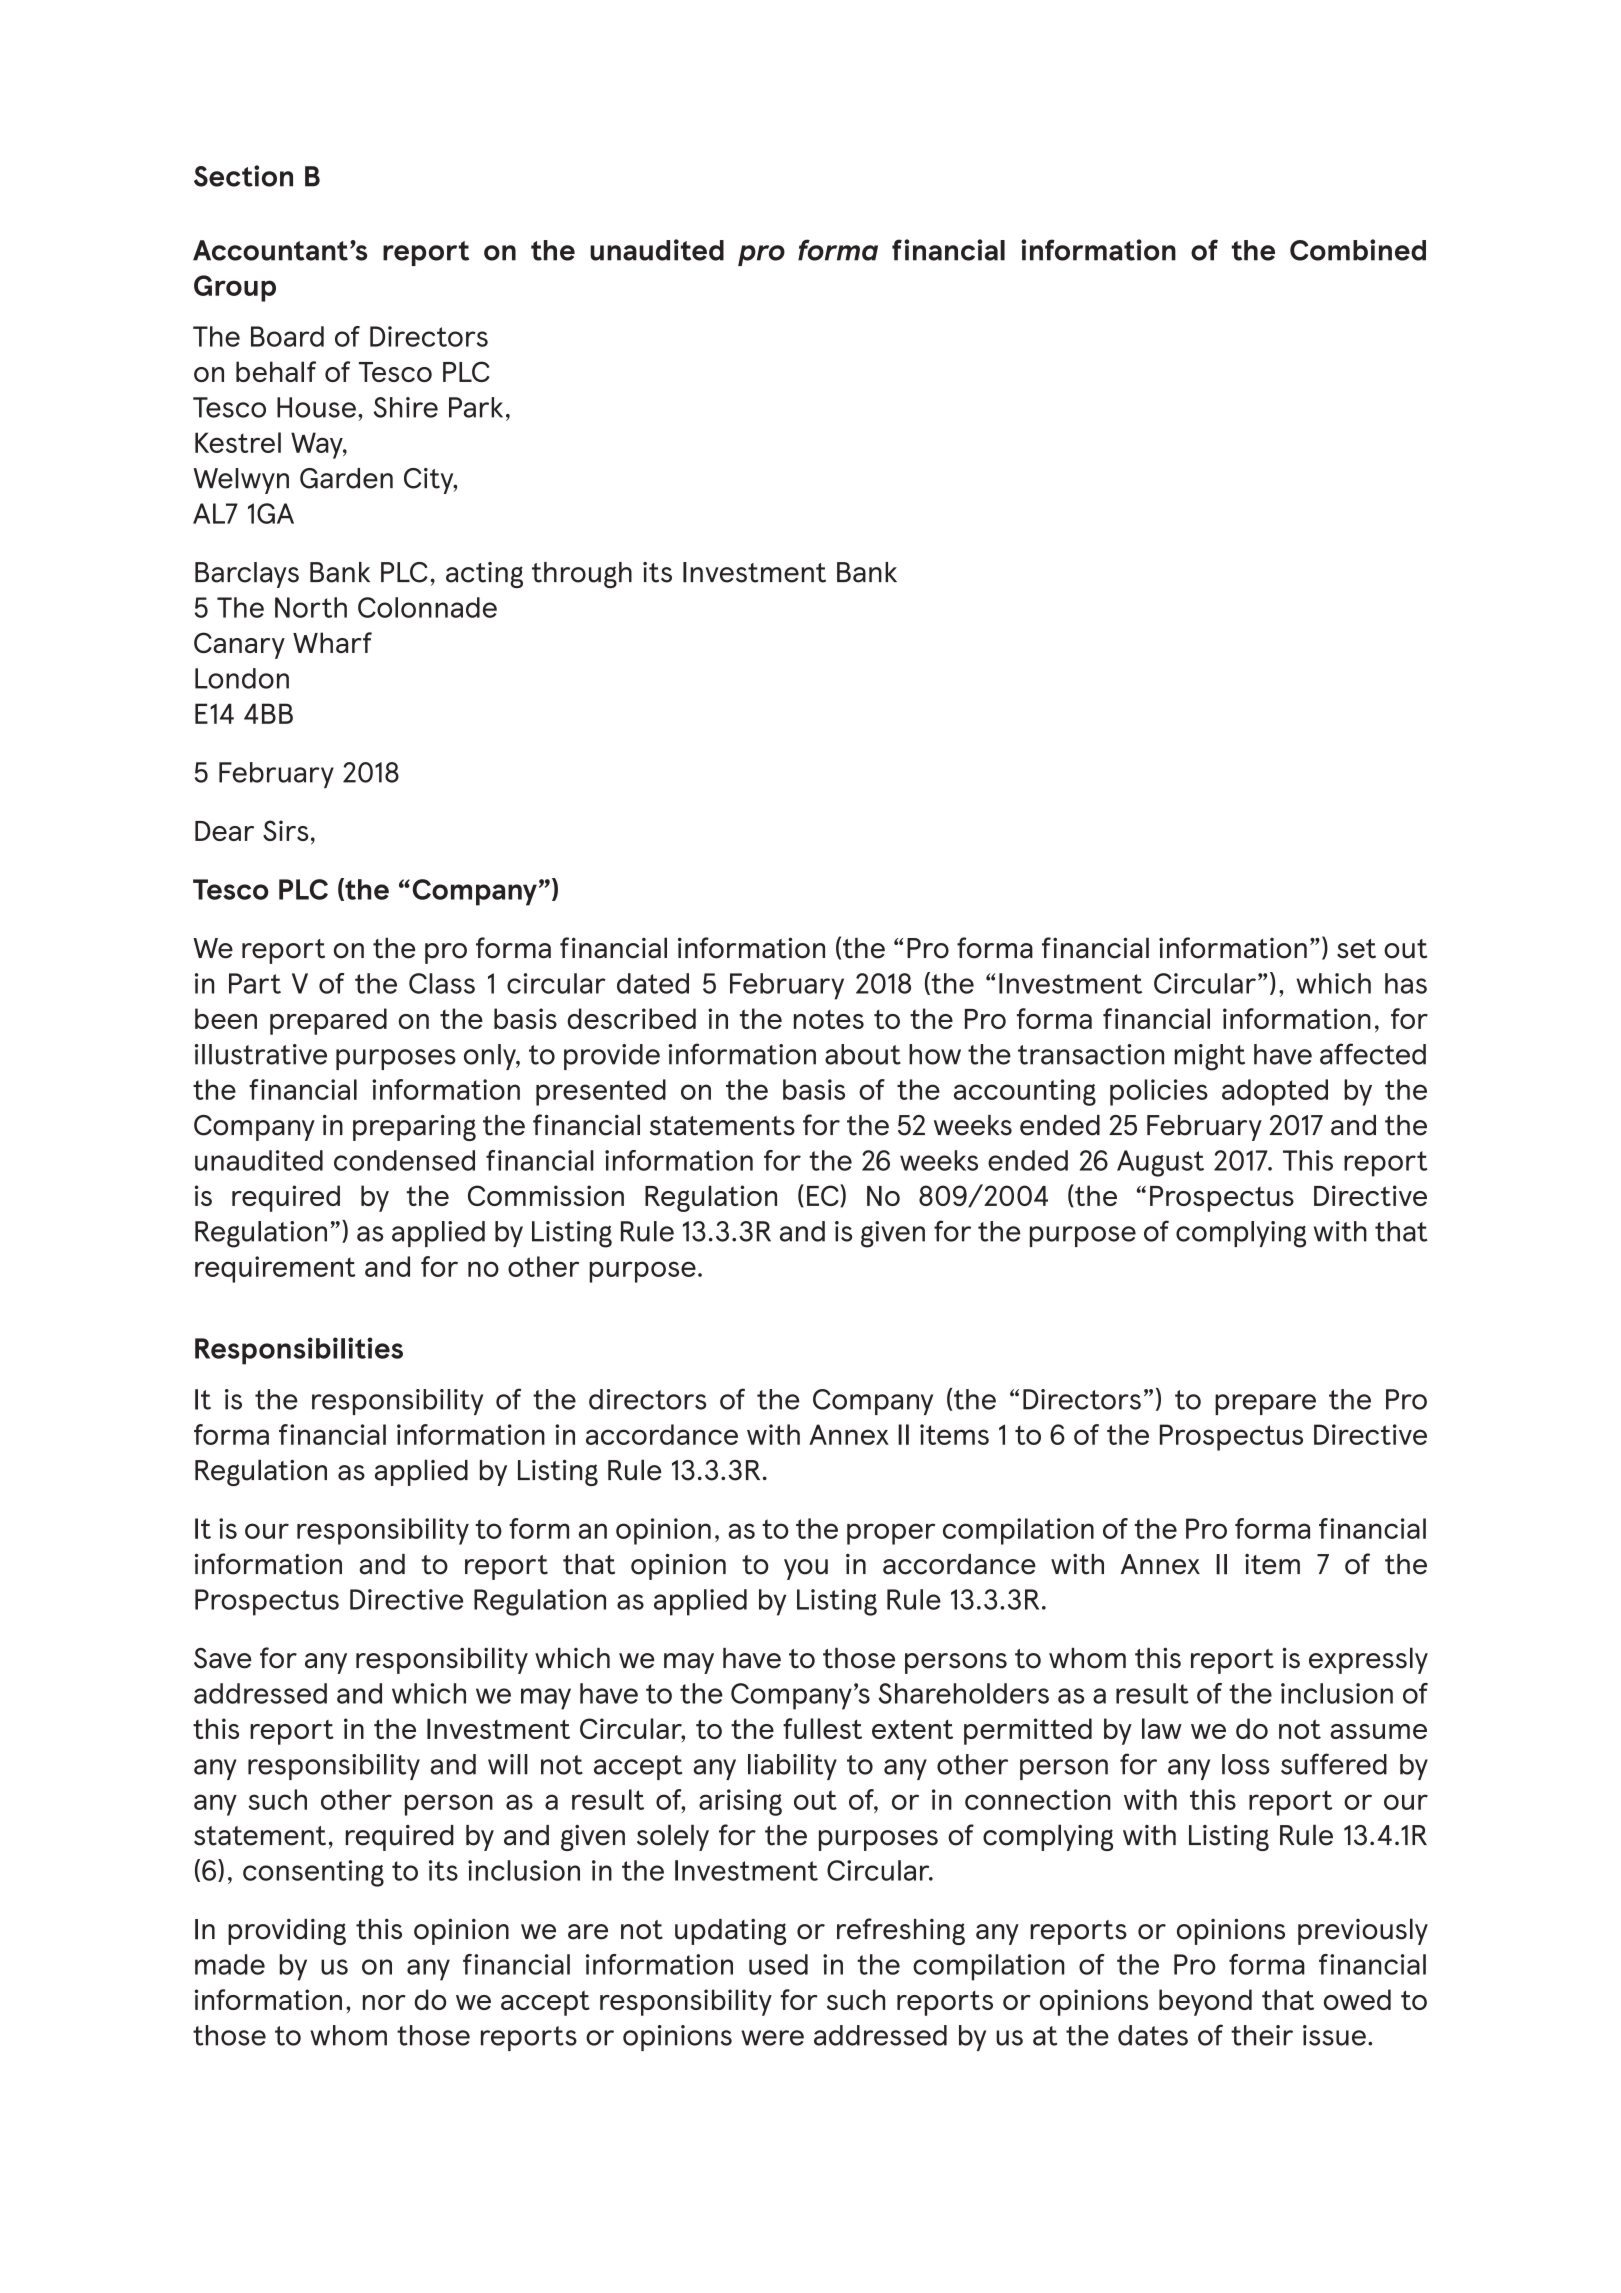  Describe the element at coordinates (476, 407) in the screenshot. I see `Park` at that location.
